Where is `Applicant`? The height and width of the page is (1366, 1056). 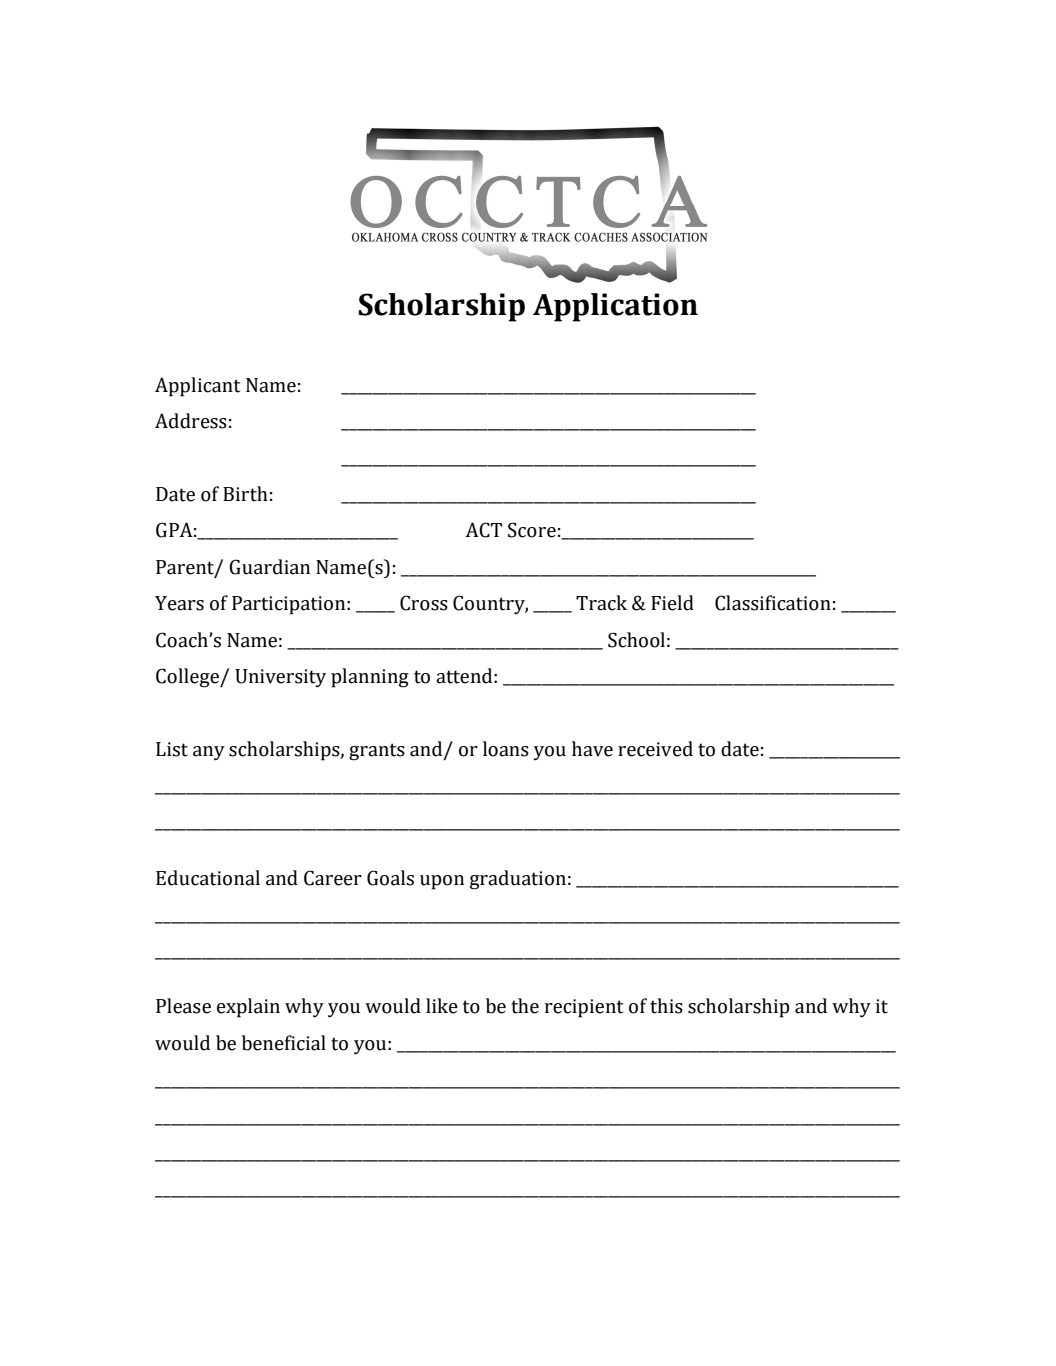
Applicant is located at coordinates (198, 387).
